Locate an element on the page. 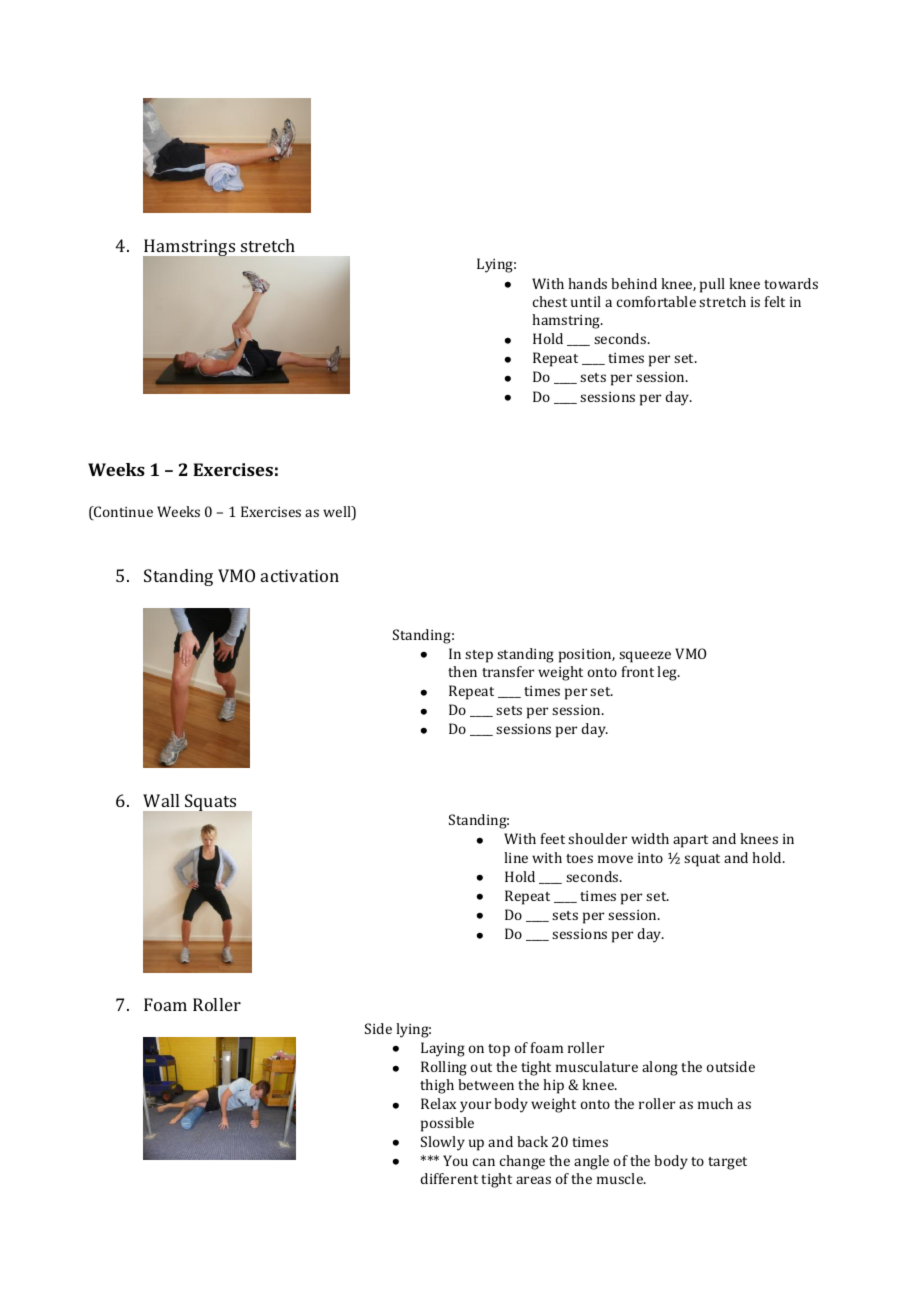 This page has height=1309, width=924. then is located at coordinates (462, 671).
